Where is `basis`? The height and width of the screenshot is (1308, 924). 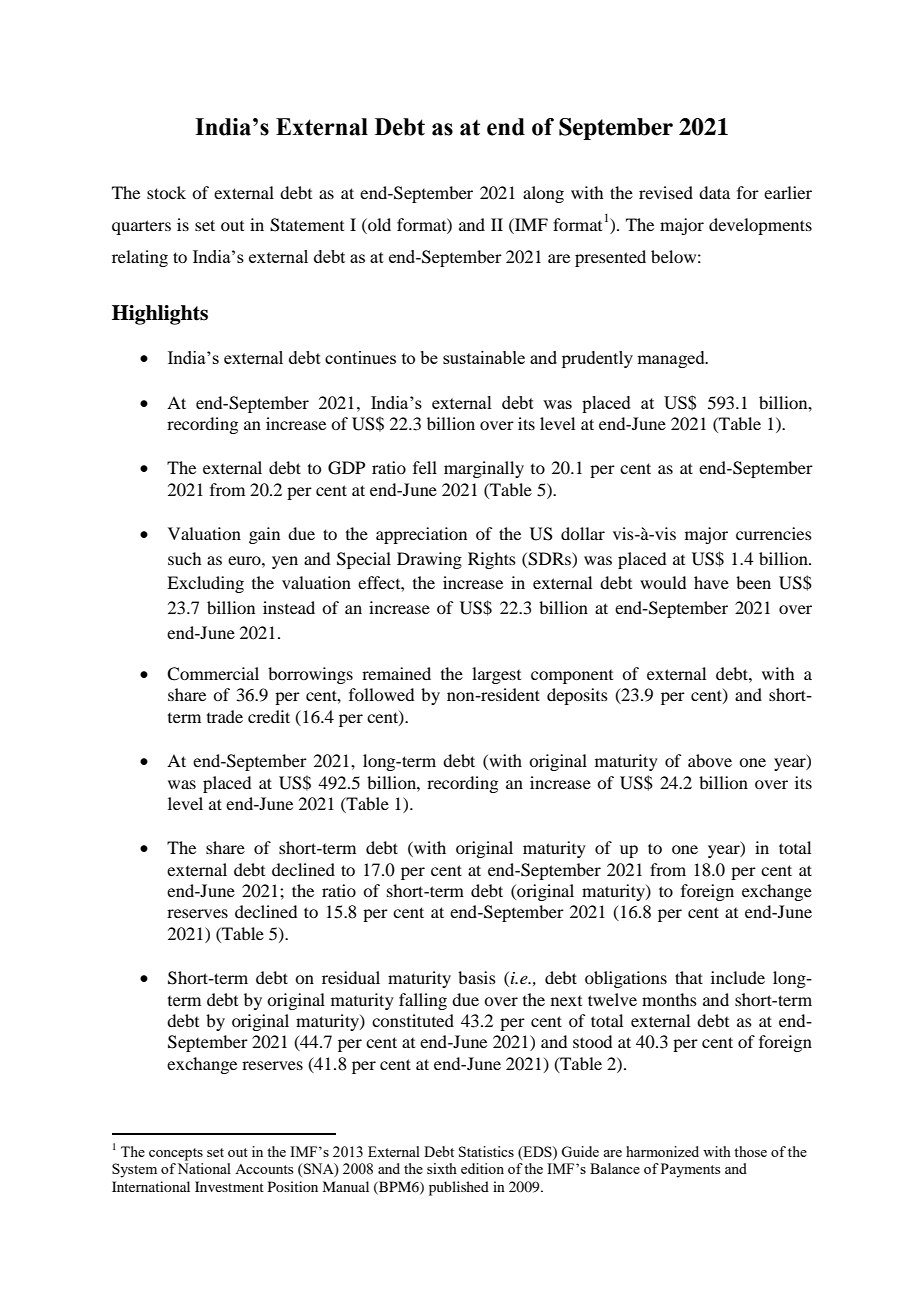 basis is located at coordinates (477, 977).
